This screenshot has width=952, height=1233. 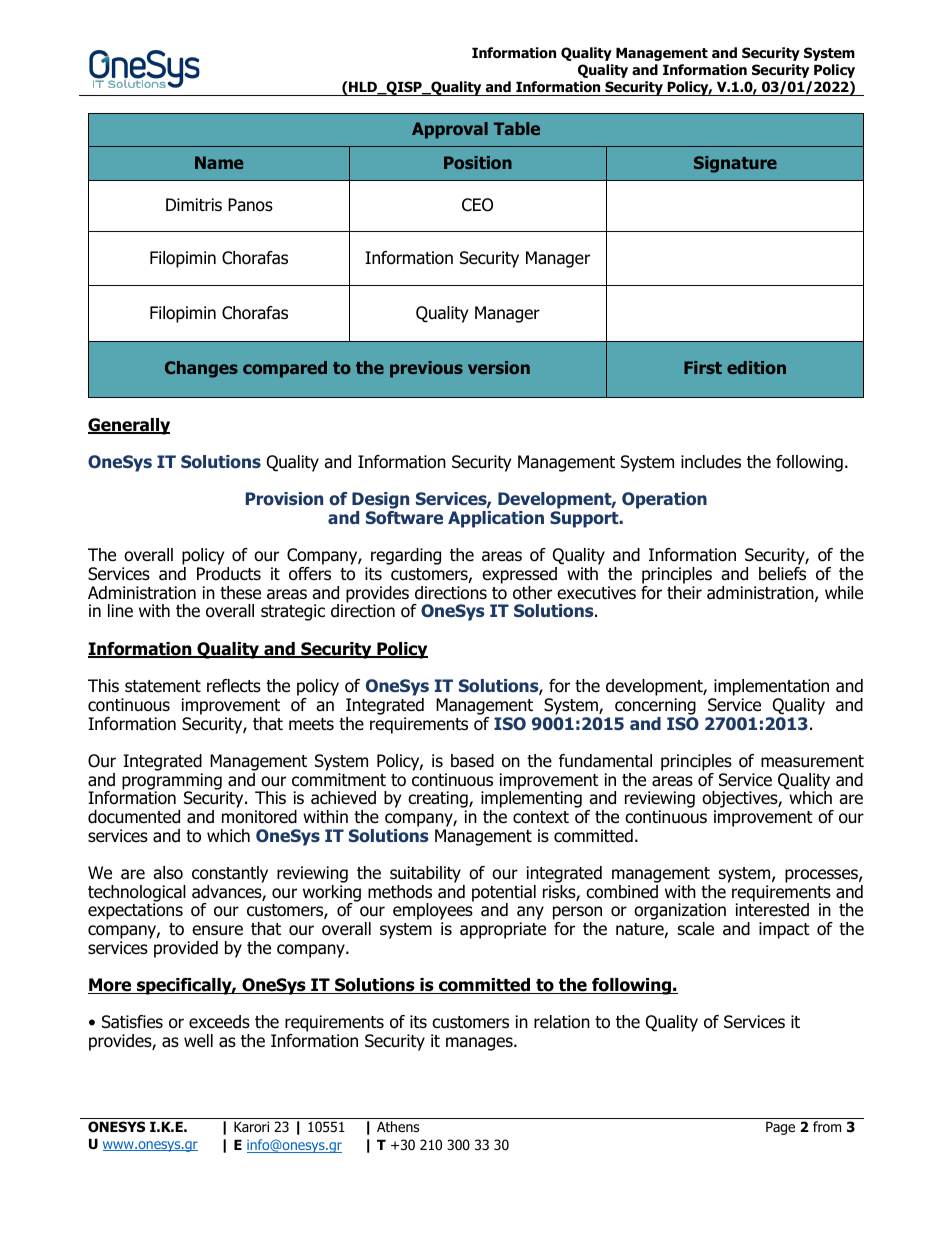 What do you see at coordinates (219, 162) in the screenshot?
I see `Name` at bounding box center [219, 162].
